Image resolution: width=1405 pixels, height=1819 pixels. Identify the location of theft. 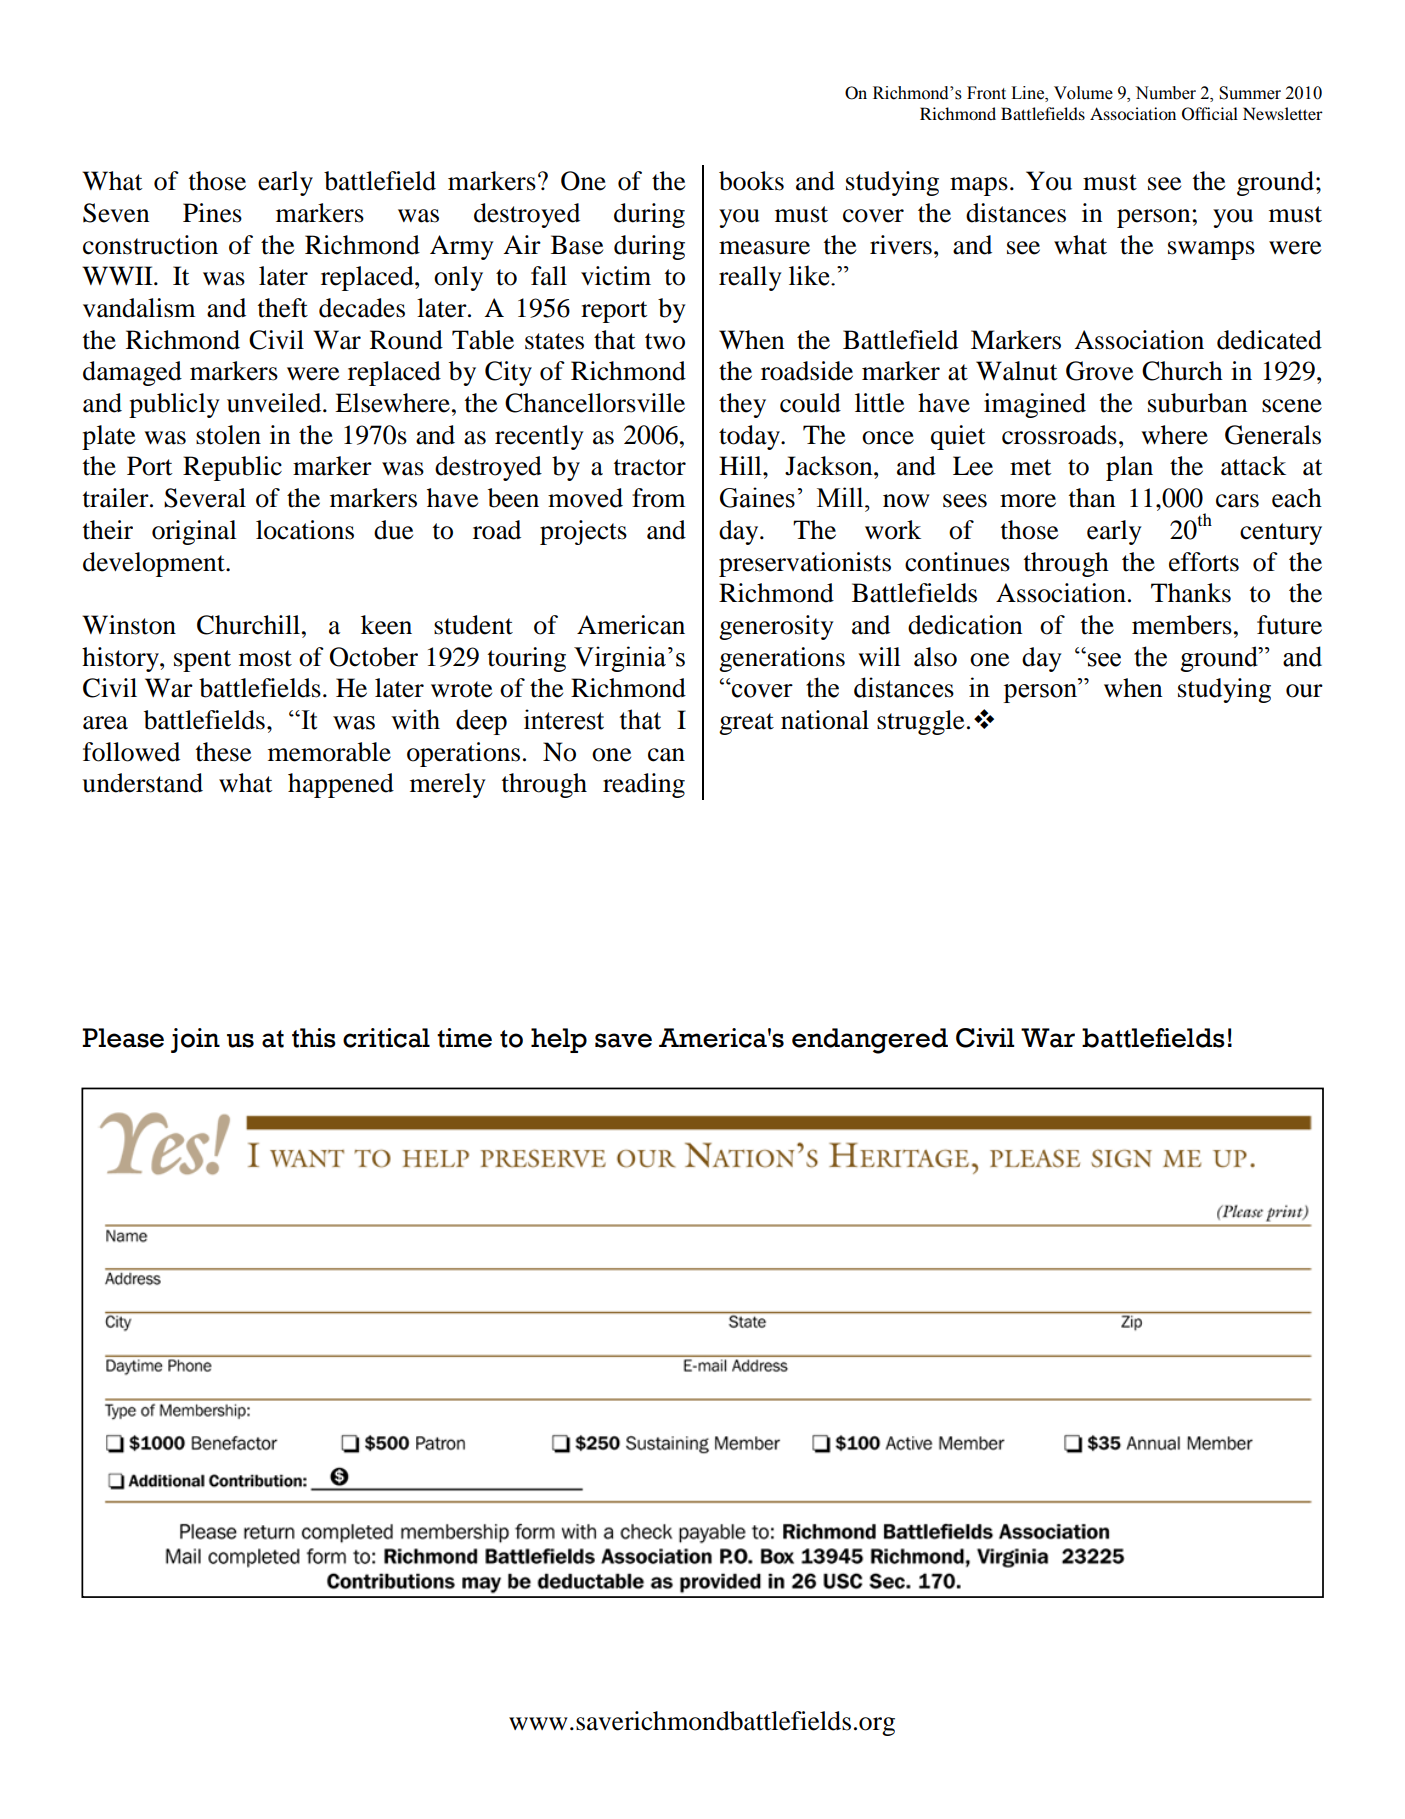
(283, 308).
